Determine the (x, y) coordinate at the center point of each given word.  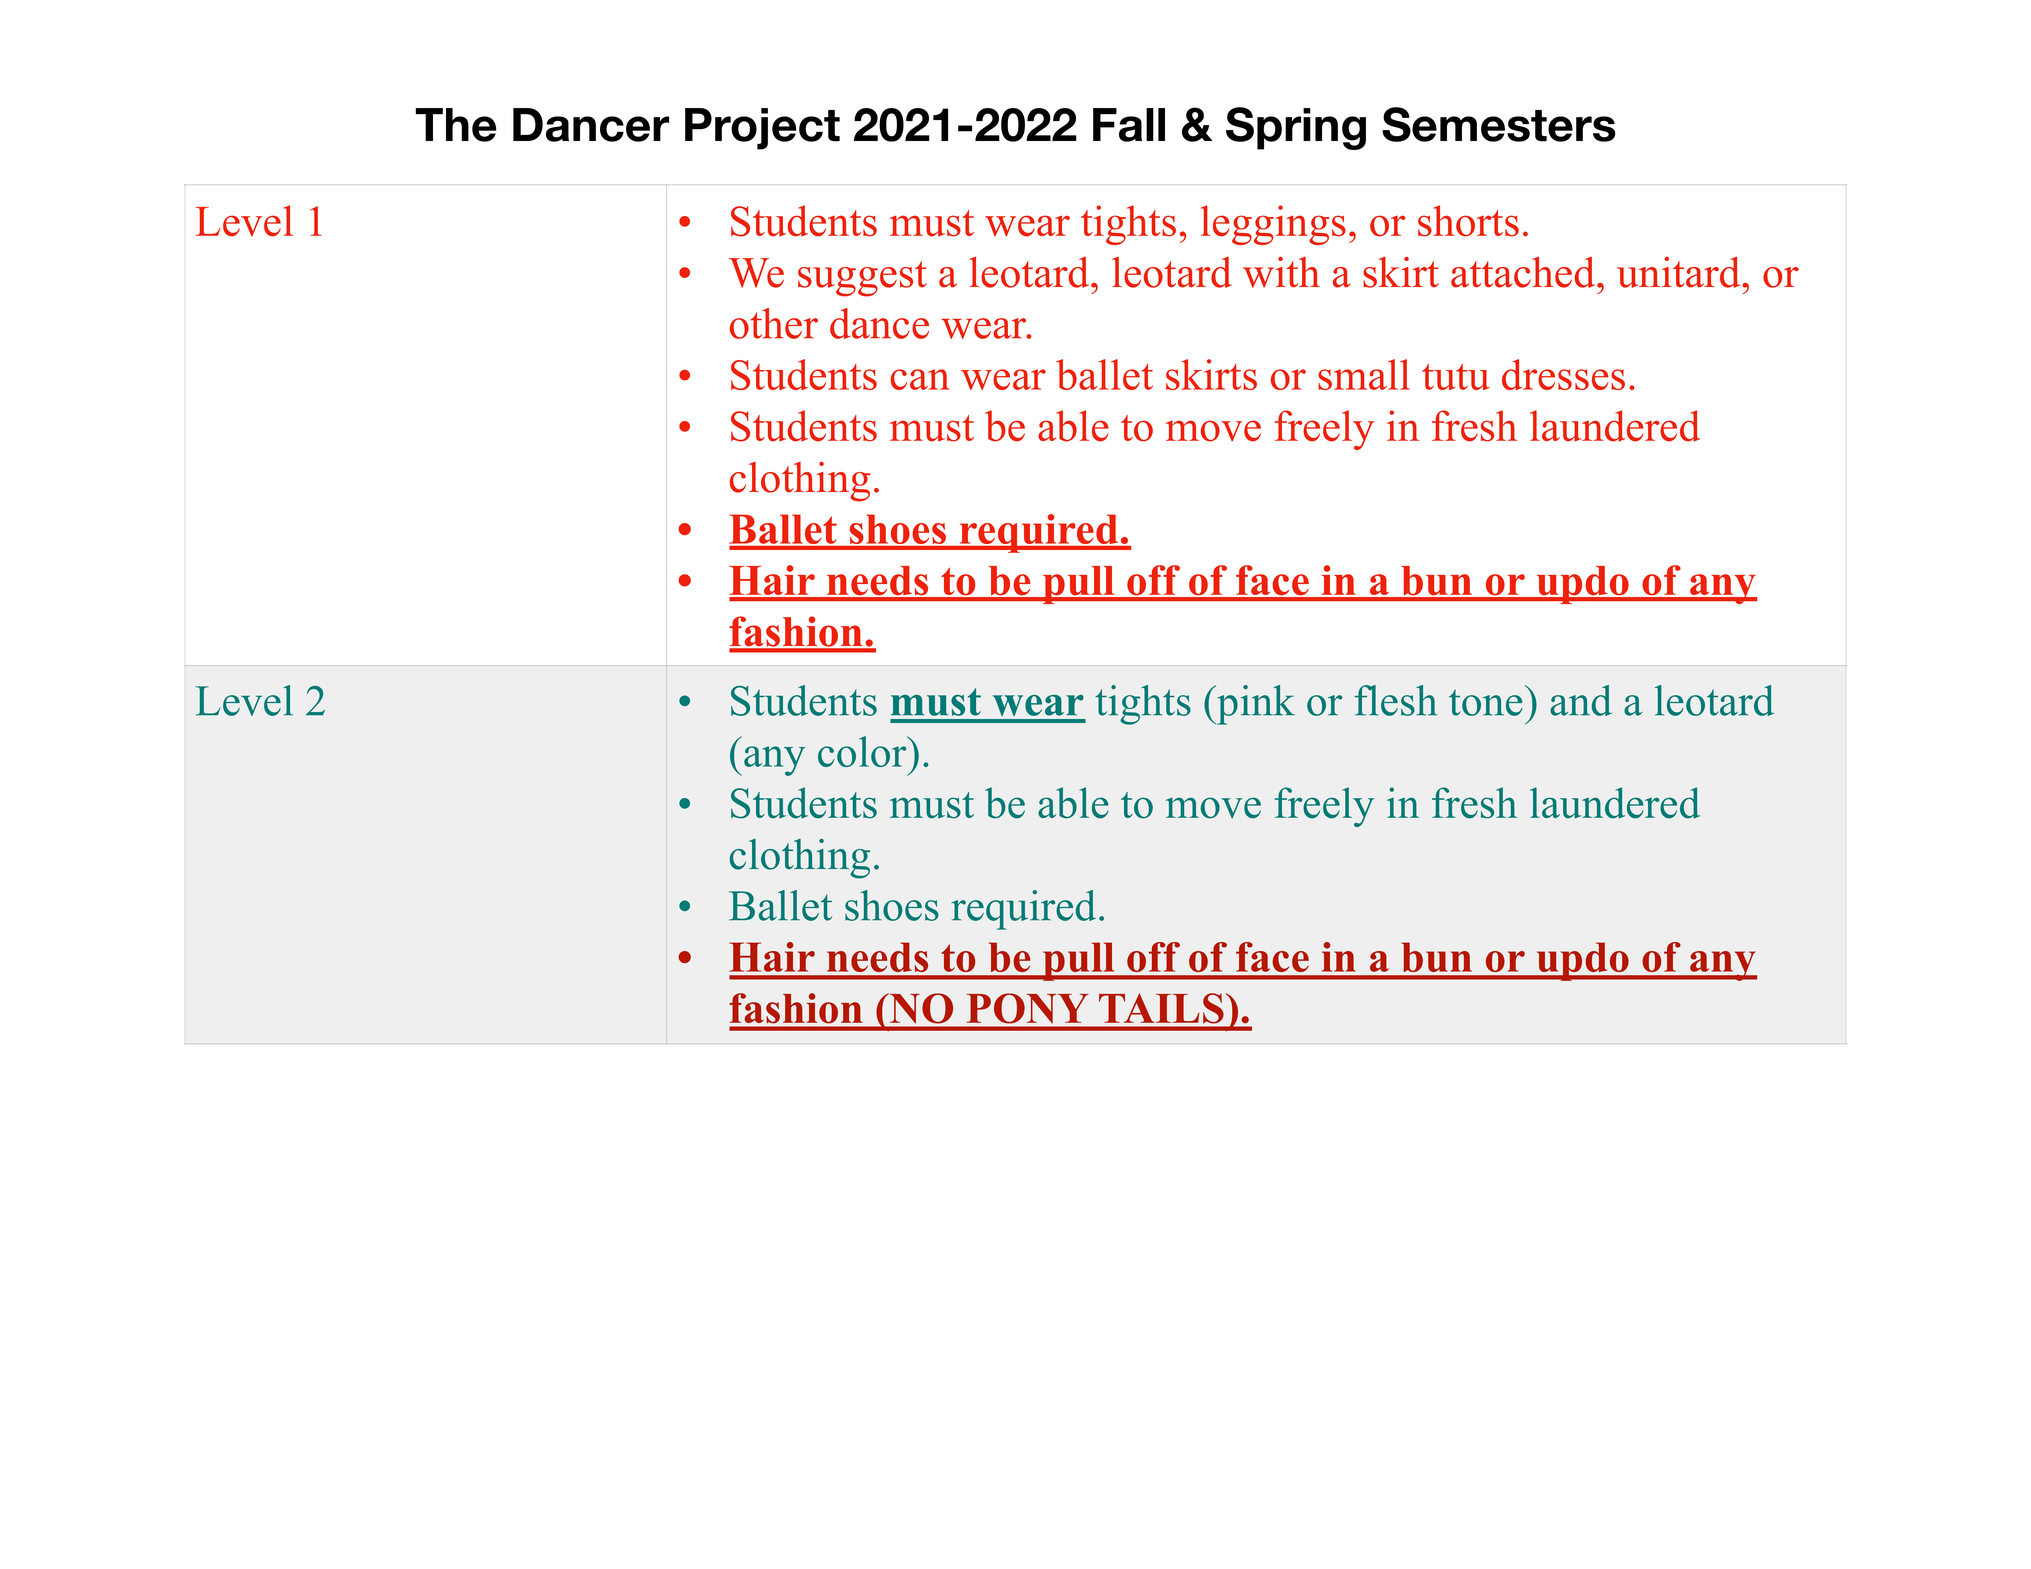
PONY (1027, 1009)
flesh (1395, 700)
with (1281, 272)
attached (1524, 272)
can (920, 379)
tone (1486, 702)
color (863, 751)
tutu (1456, 377)
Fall (1129, 125)
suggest (862, 279)
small (1364, 374)
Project (762, 129)
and (1581, 700)
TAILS (1161, 1009)
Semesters (1499, 124)
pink (1255, 705)
